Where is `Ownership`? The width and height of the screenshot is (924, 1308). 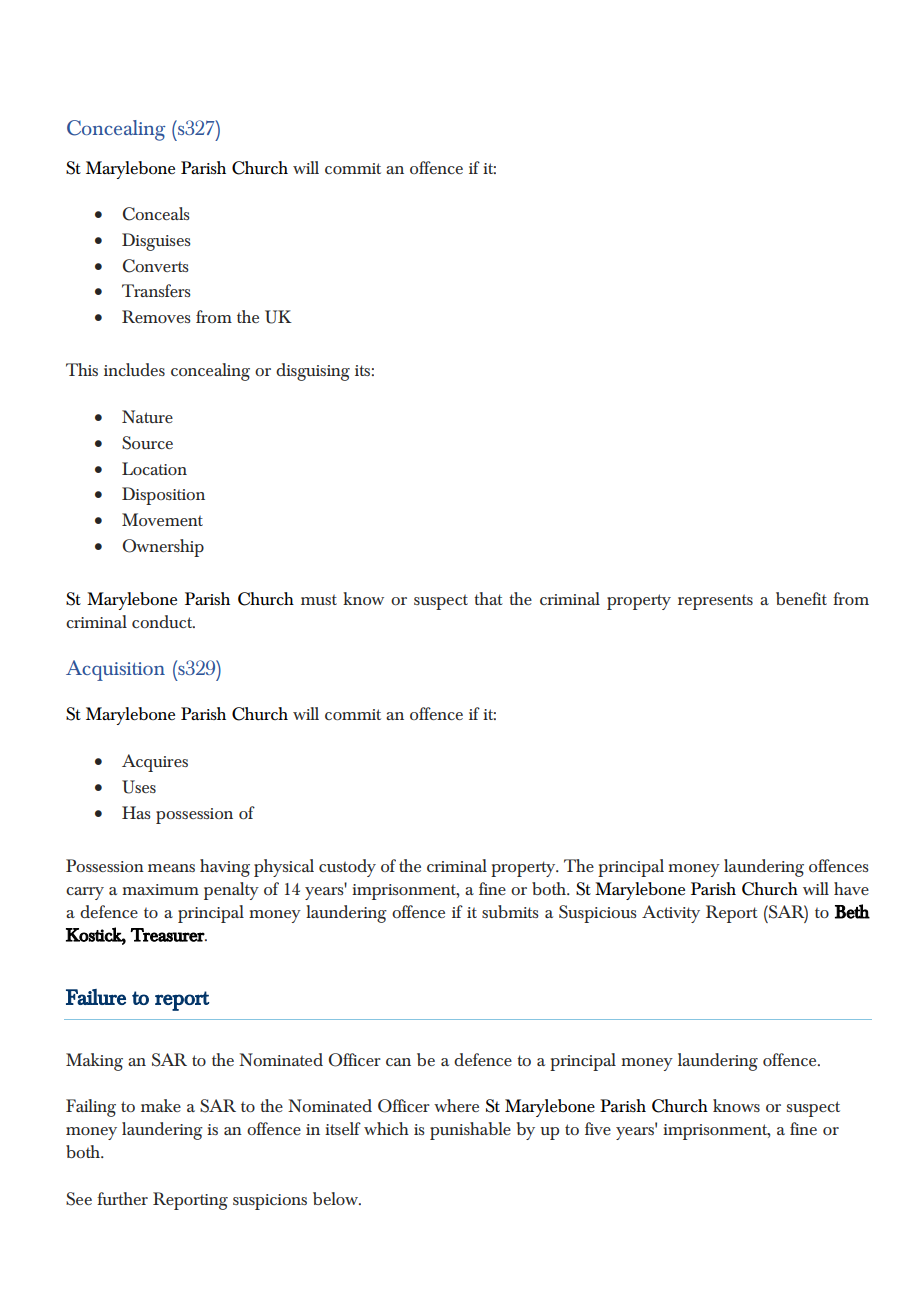 Ownership is located at coordinates (163, 548).
